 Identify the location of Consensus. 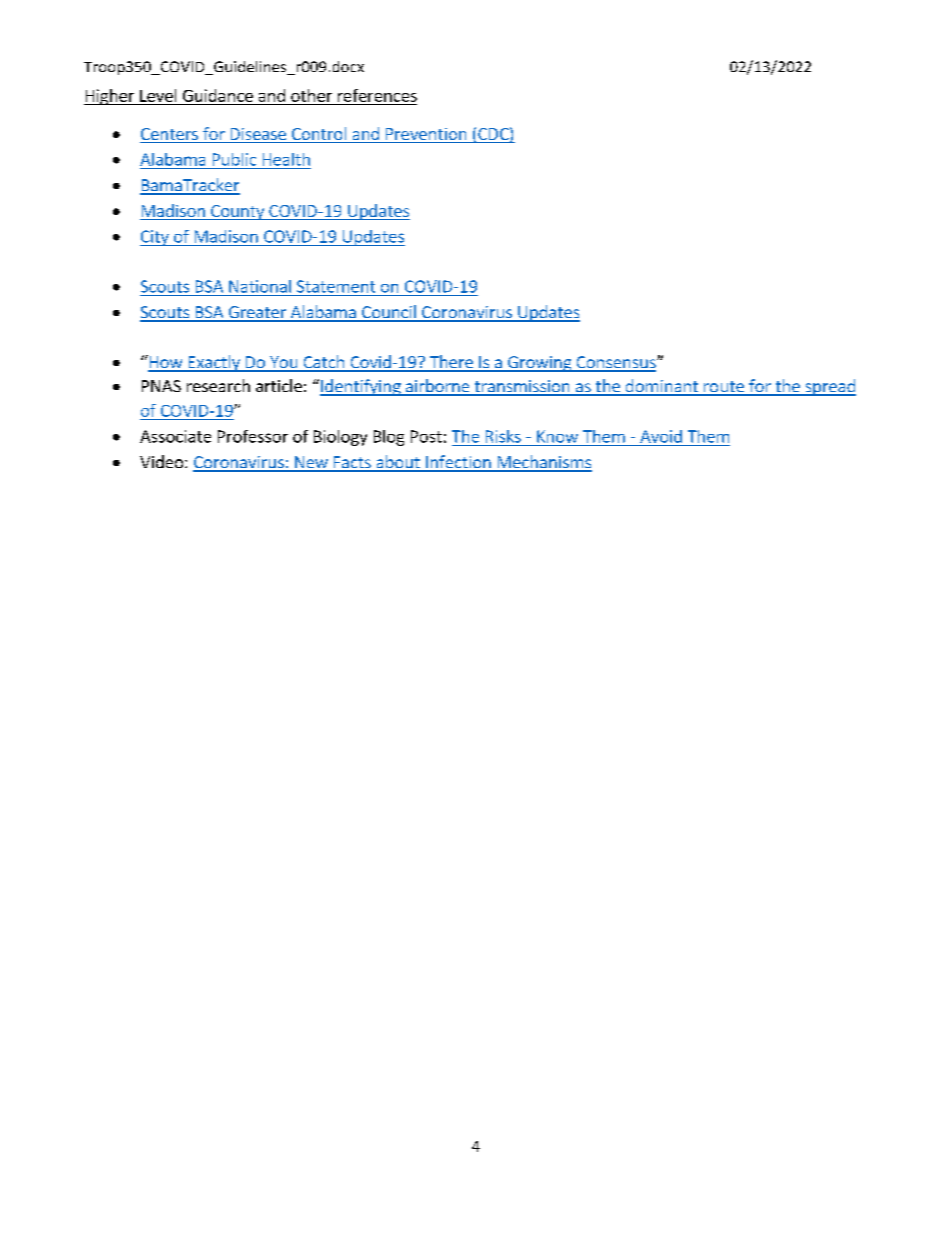
(616, 363).
